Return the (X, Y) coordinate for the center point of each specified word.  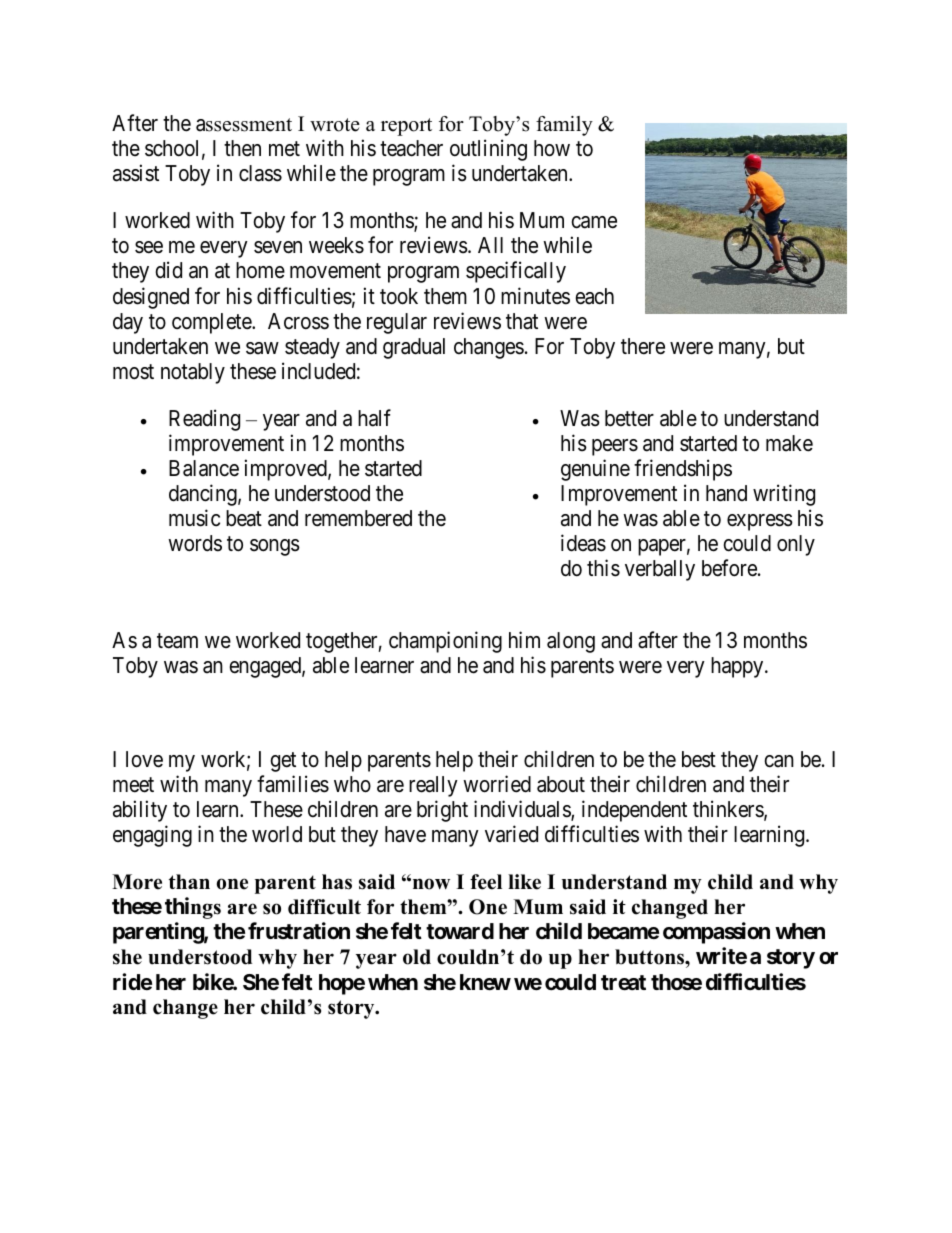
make (789, 443)
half (374, 418)
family (564, 126)
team (177, 641)
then (242, 148)
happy (738, 667)
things (193, 908)
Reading (204, 420)
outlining (488, 150)
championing (445, 642)
